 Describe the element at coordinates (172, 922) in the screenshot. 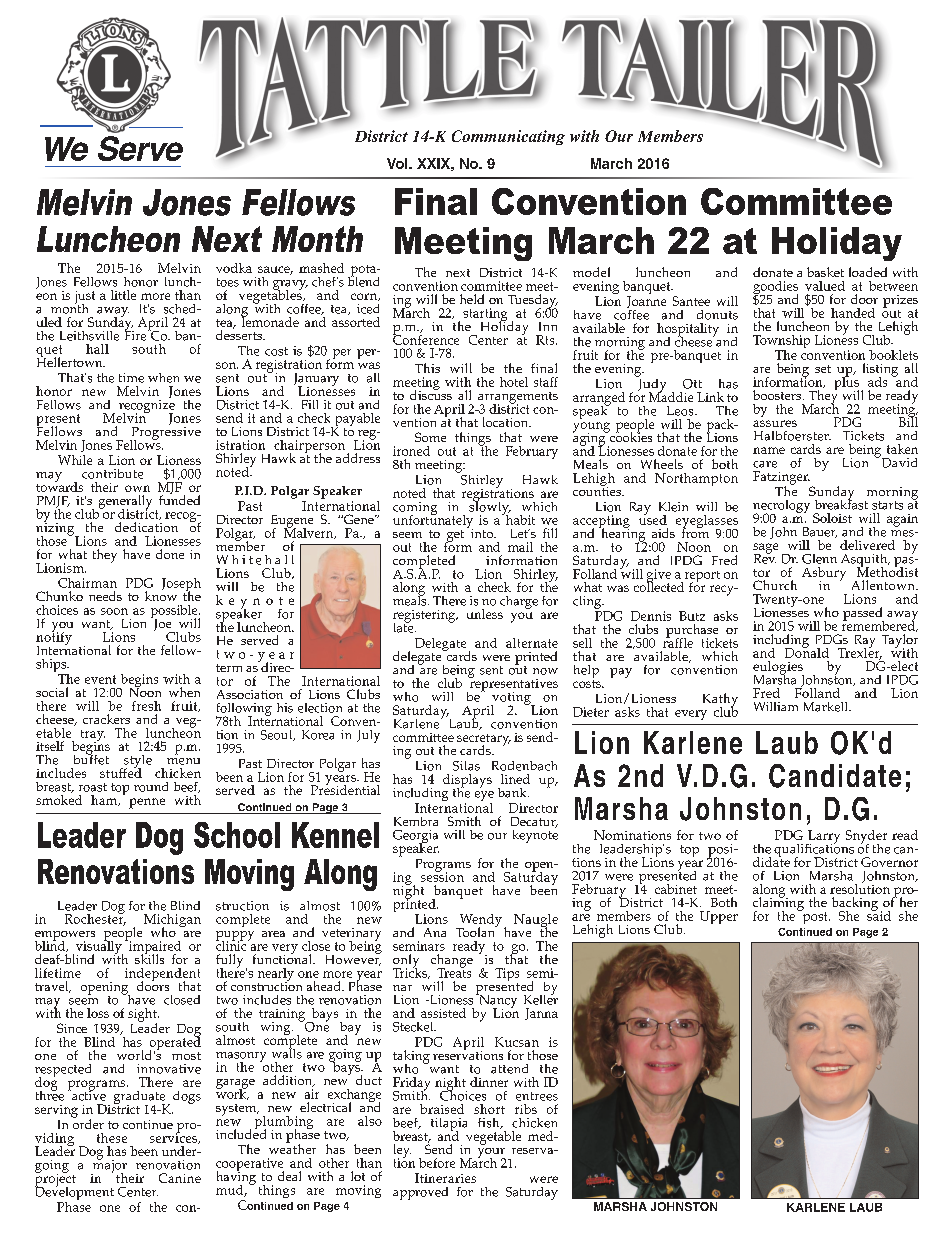

I see `Michigan` at that location.
